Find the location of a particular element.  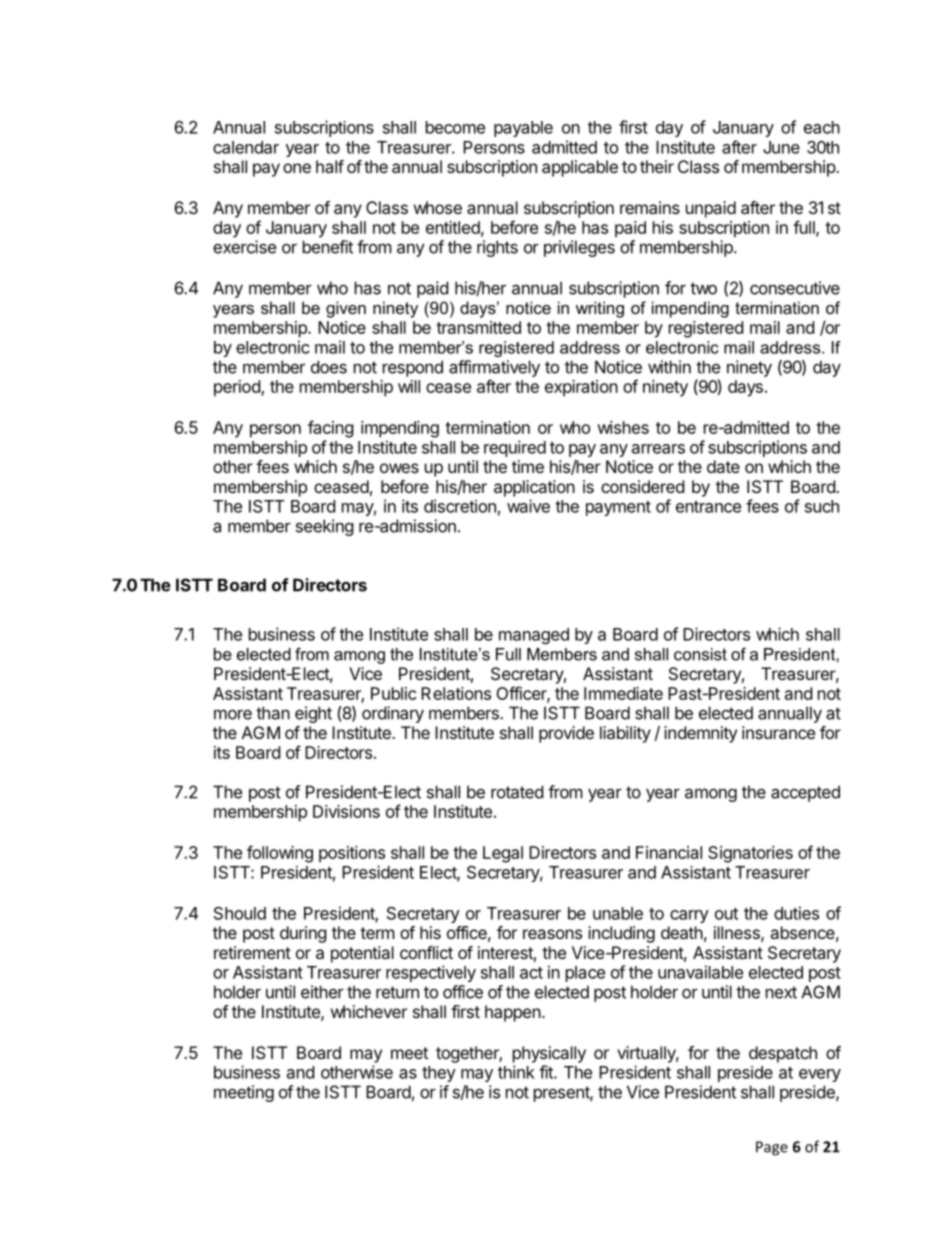

eight is located at coordinates (313, 714).
